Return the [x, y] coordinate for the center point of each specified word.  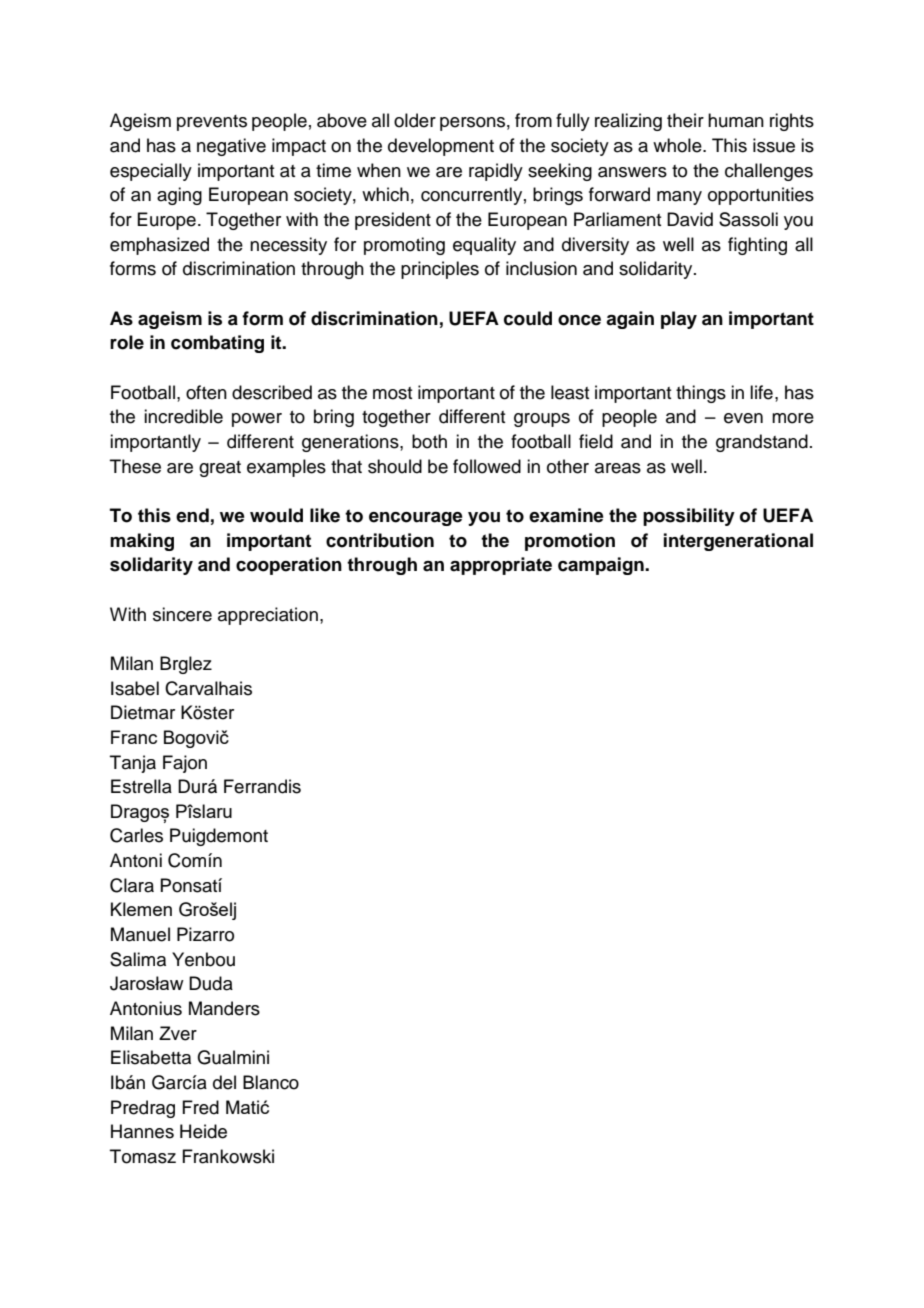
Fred [200, 1107]
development [441, 147]
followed [487, 466]
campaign [602, 566]
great [220, 469]
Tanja [133, 764]
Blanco [271, 1082]
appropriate [501, 566]
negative [231, 147]
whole [678, 145]
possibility [689, 517]
